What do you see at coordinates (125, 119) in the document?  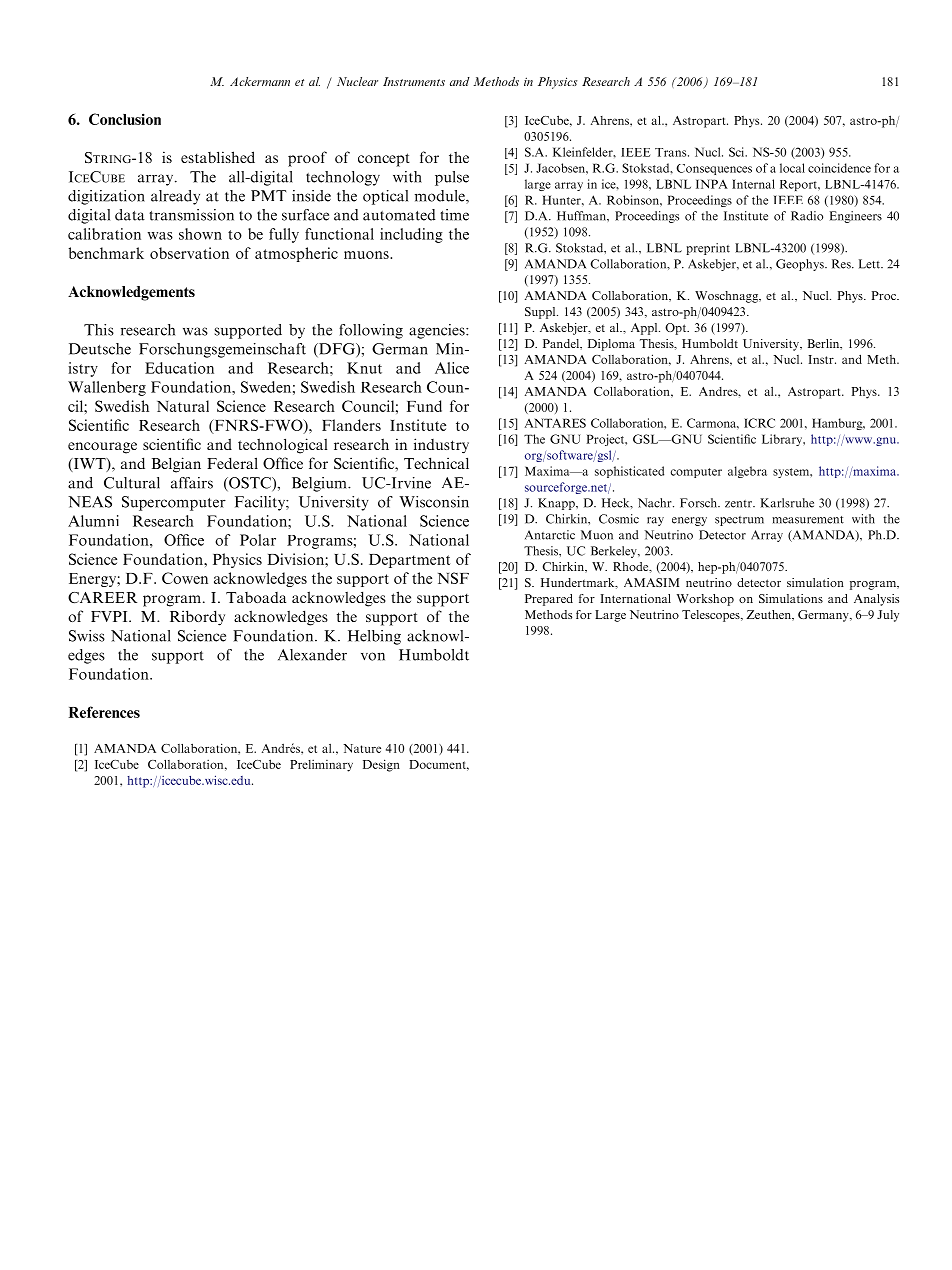 I see `Conclusion` at bounding box center [125, 119].
